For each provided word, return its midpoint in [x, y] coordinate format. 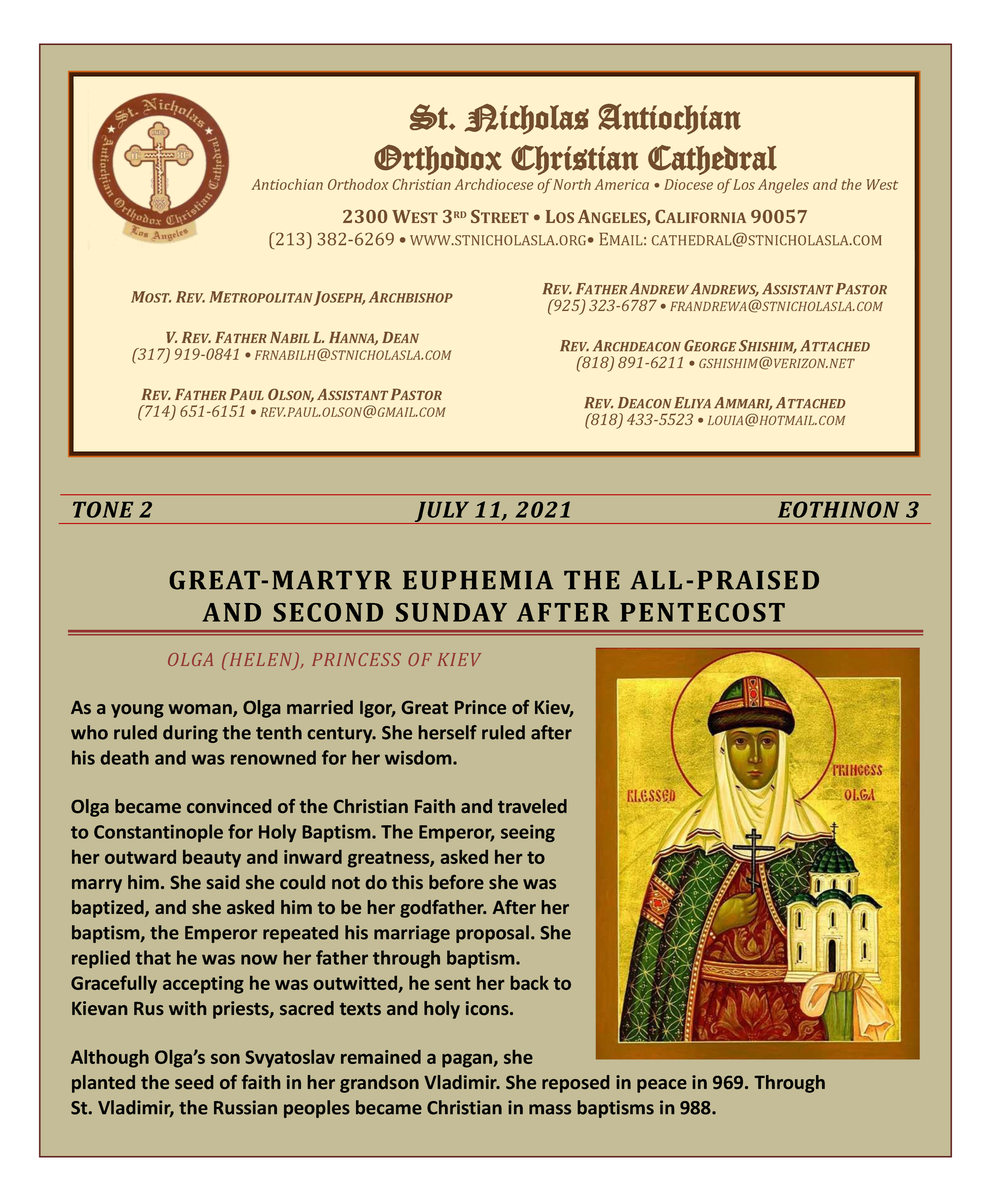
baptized [109, 909]
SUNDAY [451, 612]
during [190, 734]
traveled [532, 806]
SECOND [328, 612]
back [530, 983]
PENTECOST [702, 612]
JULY [442, 512]
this [407, 882]
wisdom [419, 757]
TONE [103, 509]
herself [448, 732]
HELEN [261, 660]
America [621, 184]
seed [194, 1082]
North [572, 184]
